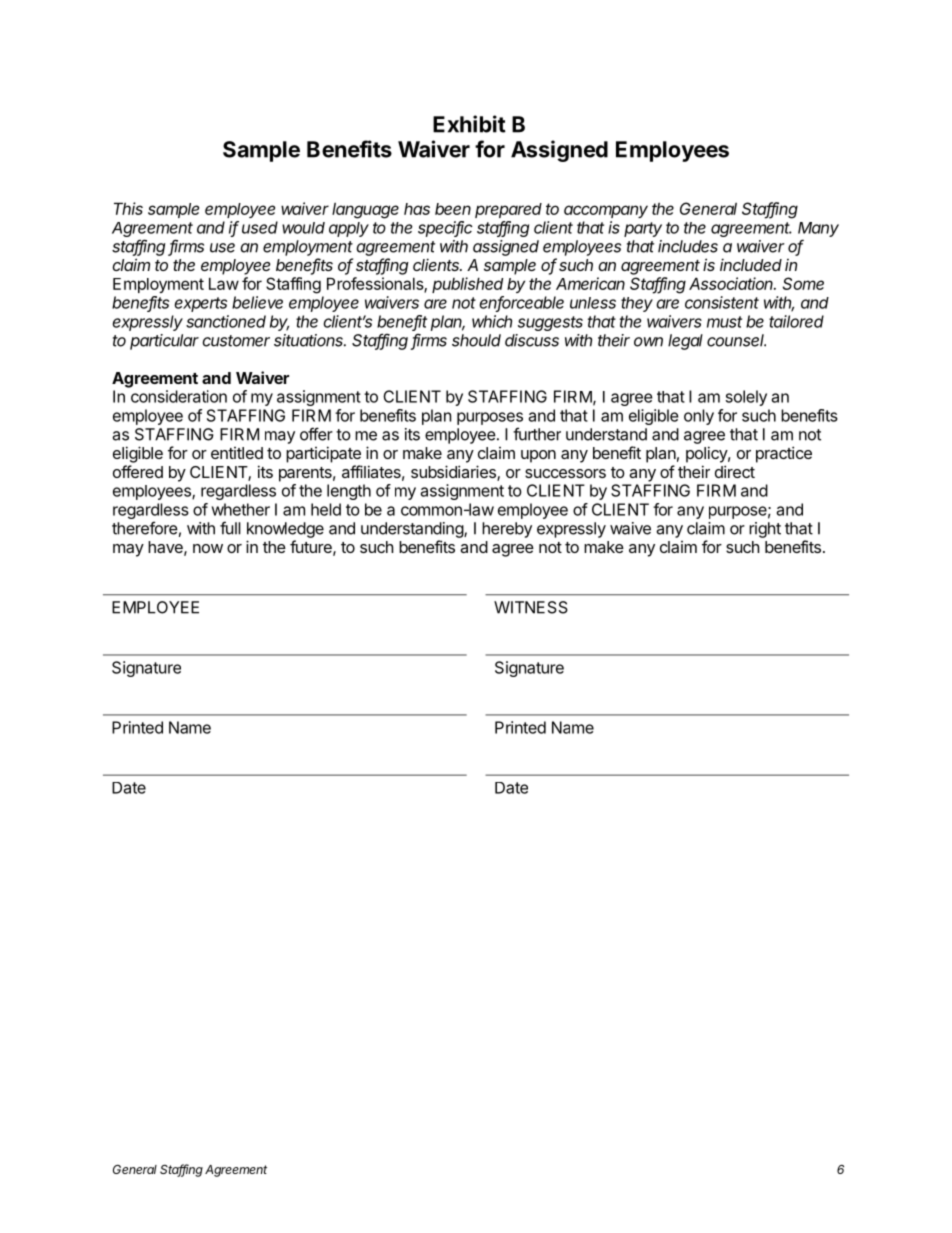 This screenshot has width=952, height=1233. I want to click on Association, so click(732, 283).
